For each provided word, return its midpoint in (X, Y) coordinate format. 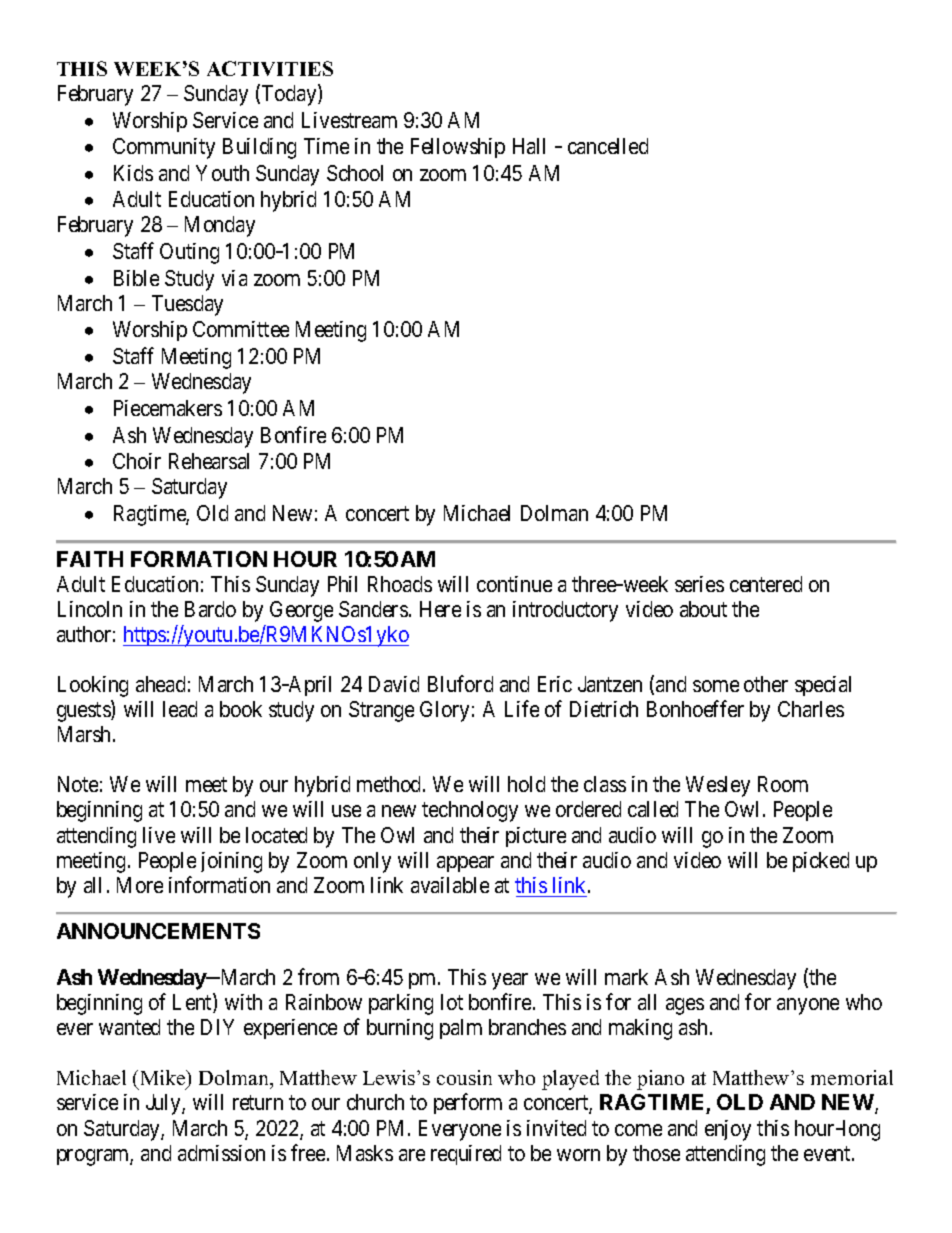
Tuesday (187, 305)
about (703, 609)
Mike (164, 1079)
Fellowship (458, 148)
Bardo (210, 609)
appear (465, 864)
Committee (241, 329)
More (140, 885)
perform (468, 1104)
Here (440, 609)
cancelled (608, 146)
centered (766, 584)
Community (164, 148)
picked (821, 862)
